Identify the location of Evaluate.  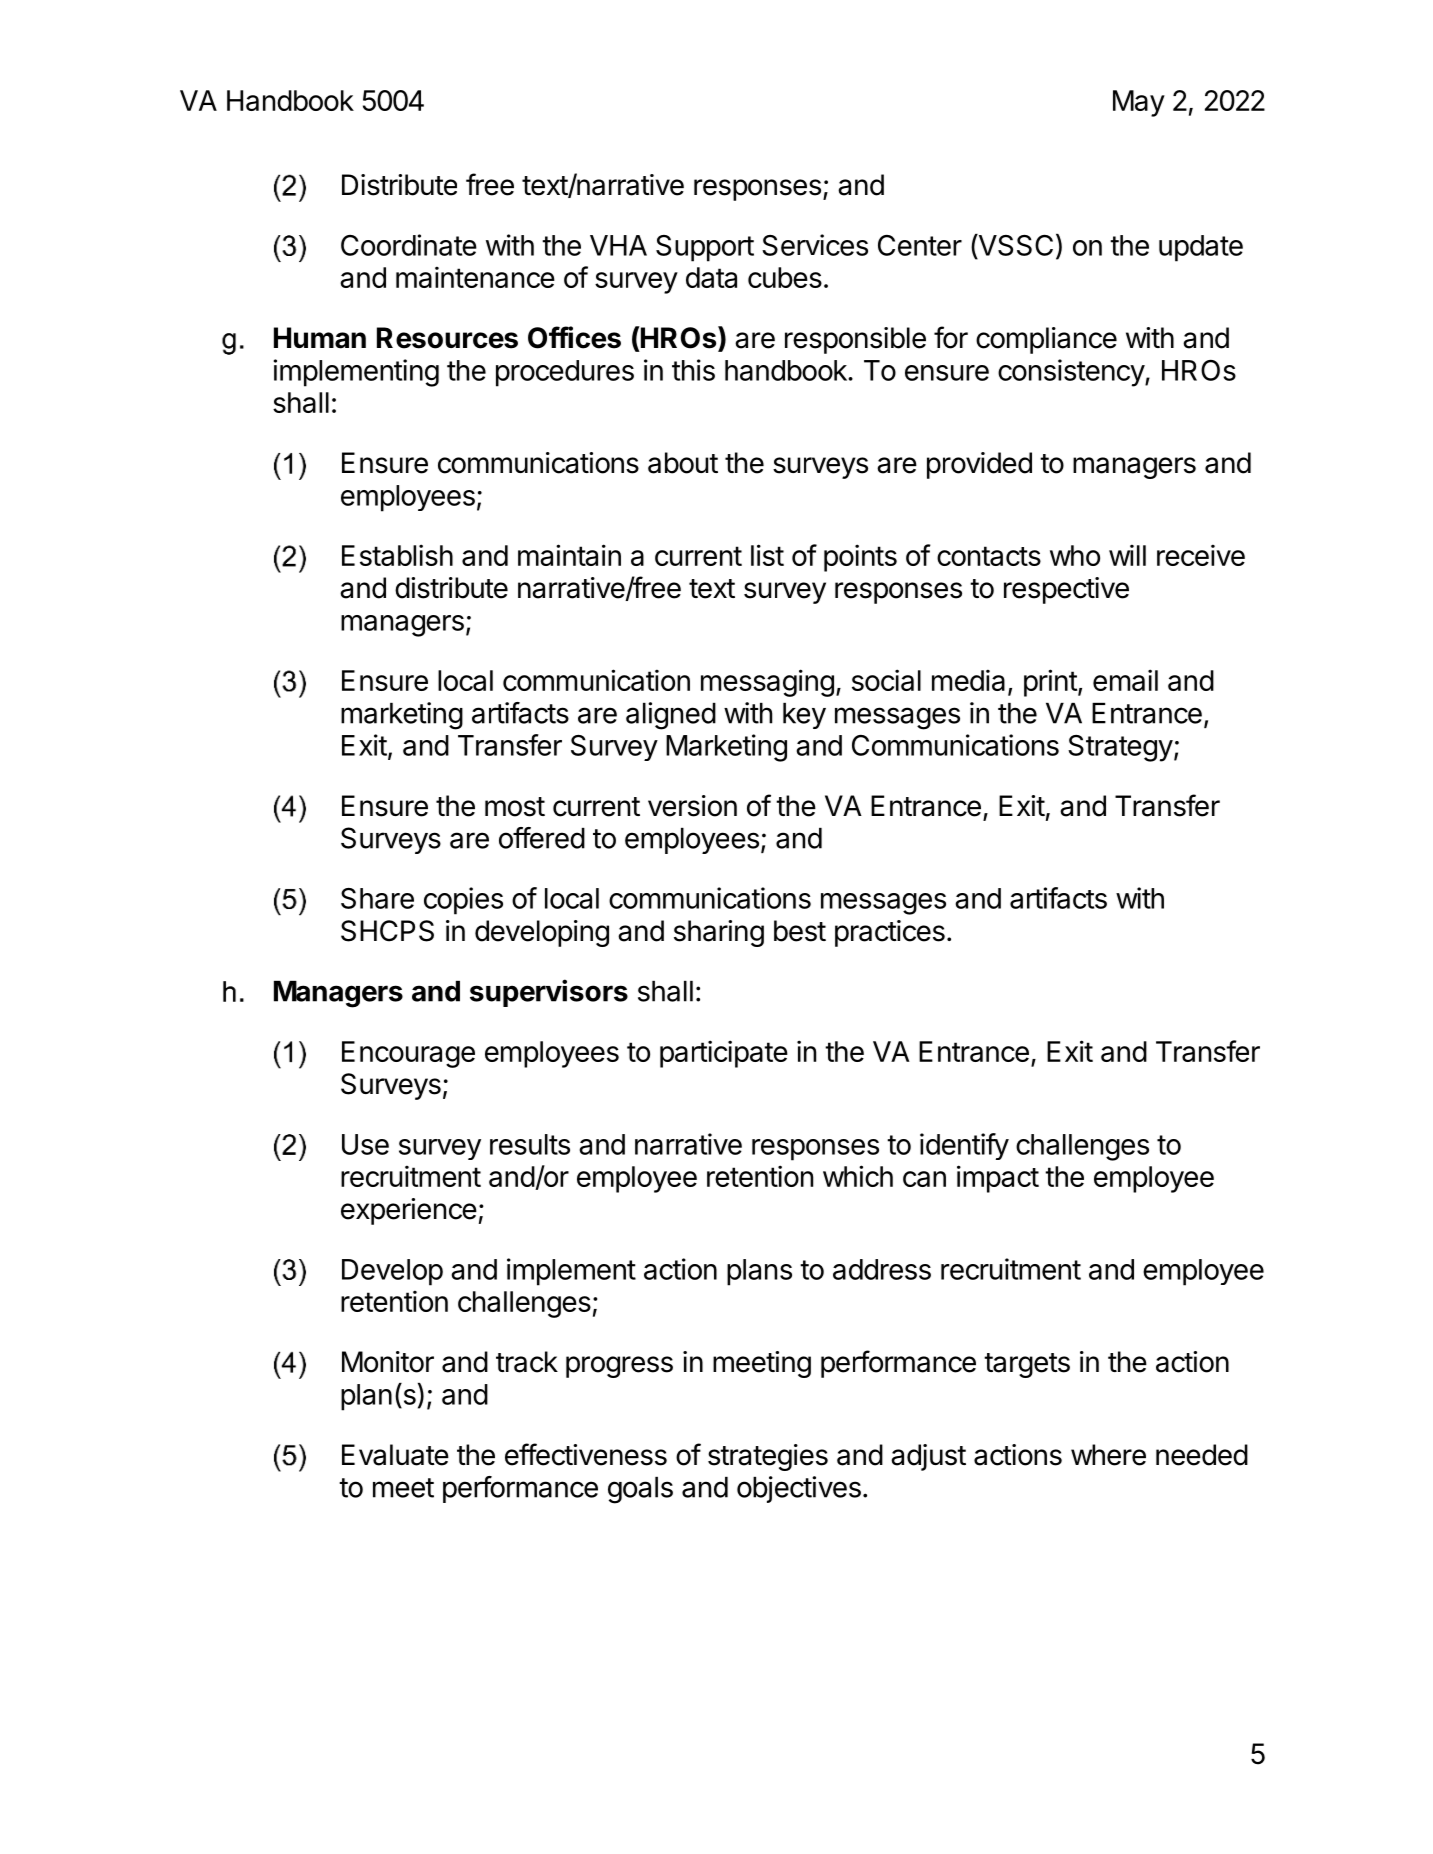
(395, 1455).
